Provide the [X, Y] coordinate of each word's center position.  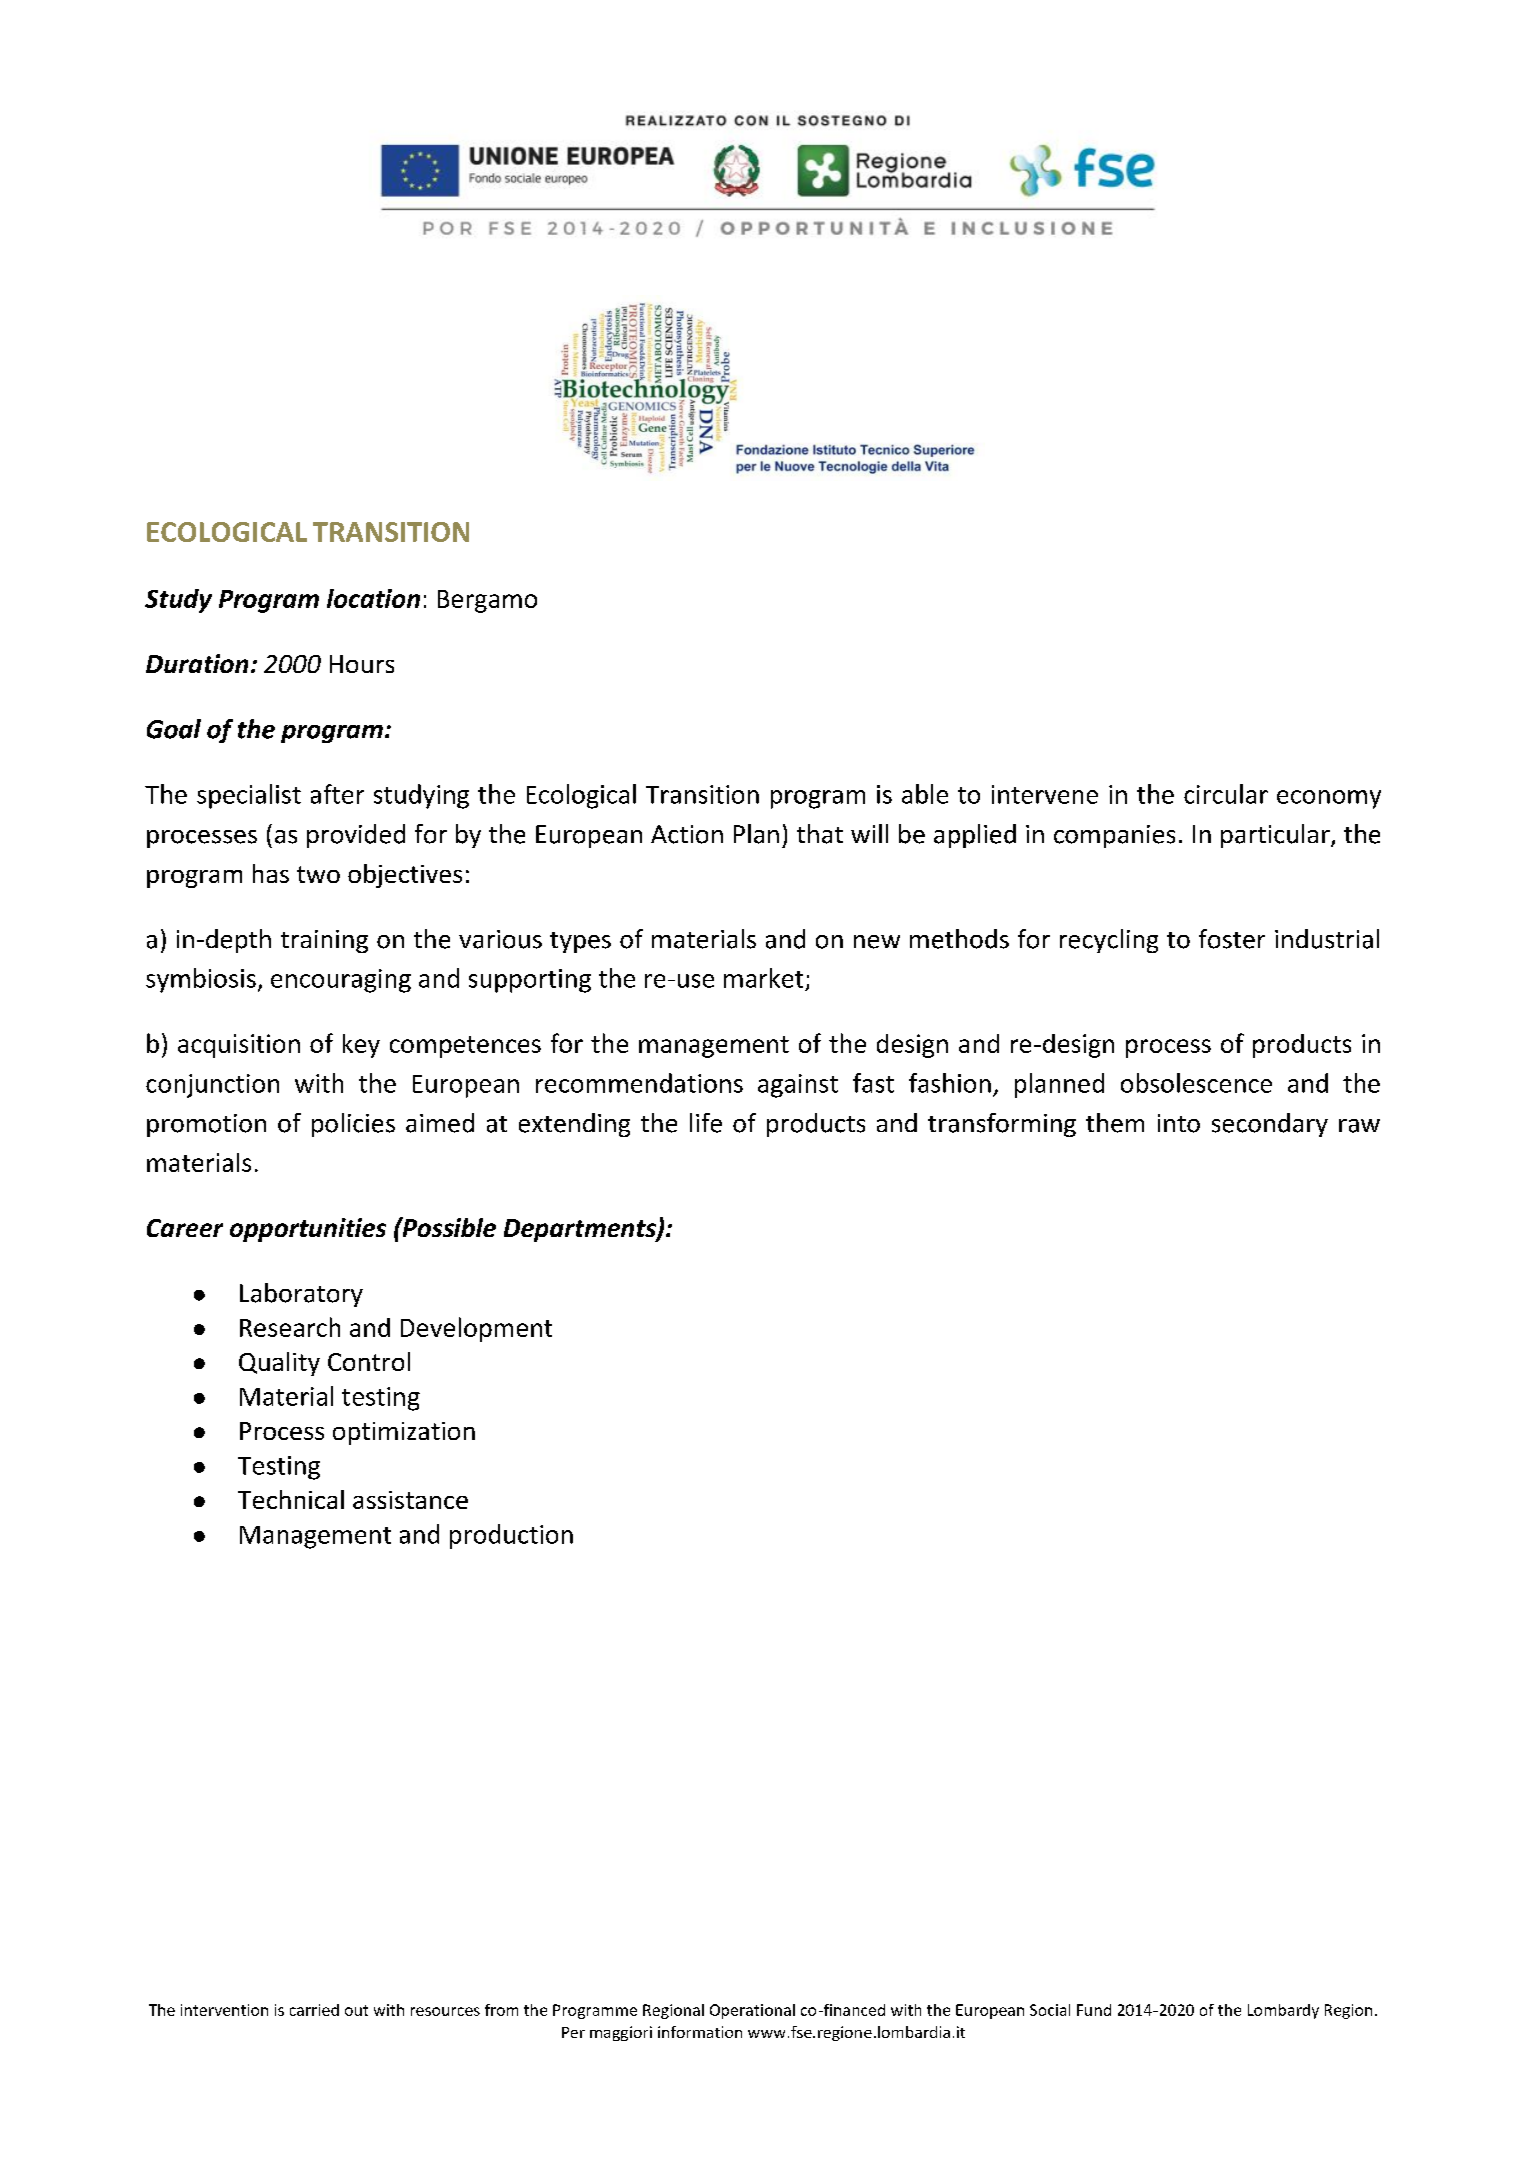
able [925, 794]
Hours [362, 664]
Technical [291, 1499]
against [798, 1086]
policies [353, 1125]
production [511, 1536]
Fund [1094, 2010]
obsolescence [1196, 1083]
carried [314, 2010]
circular [1226, 794]
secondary [1270, 1125]
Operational [752, 2011]
